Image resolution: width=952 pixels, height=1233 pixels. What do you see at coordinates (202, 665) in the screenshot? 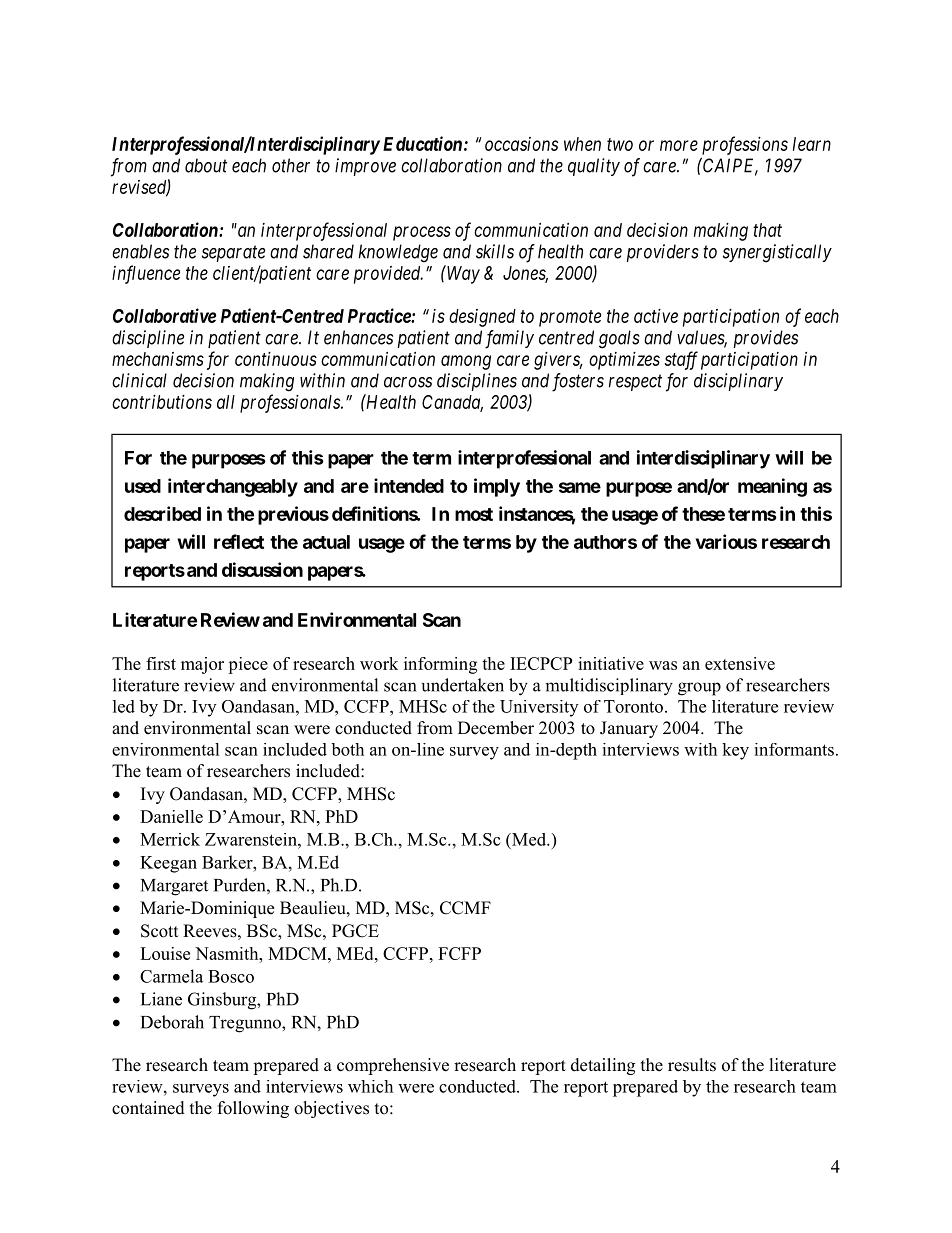
I see `major` at bounding box center [202, 665].
